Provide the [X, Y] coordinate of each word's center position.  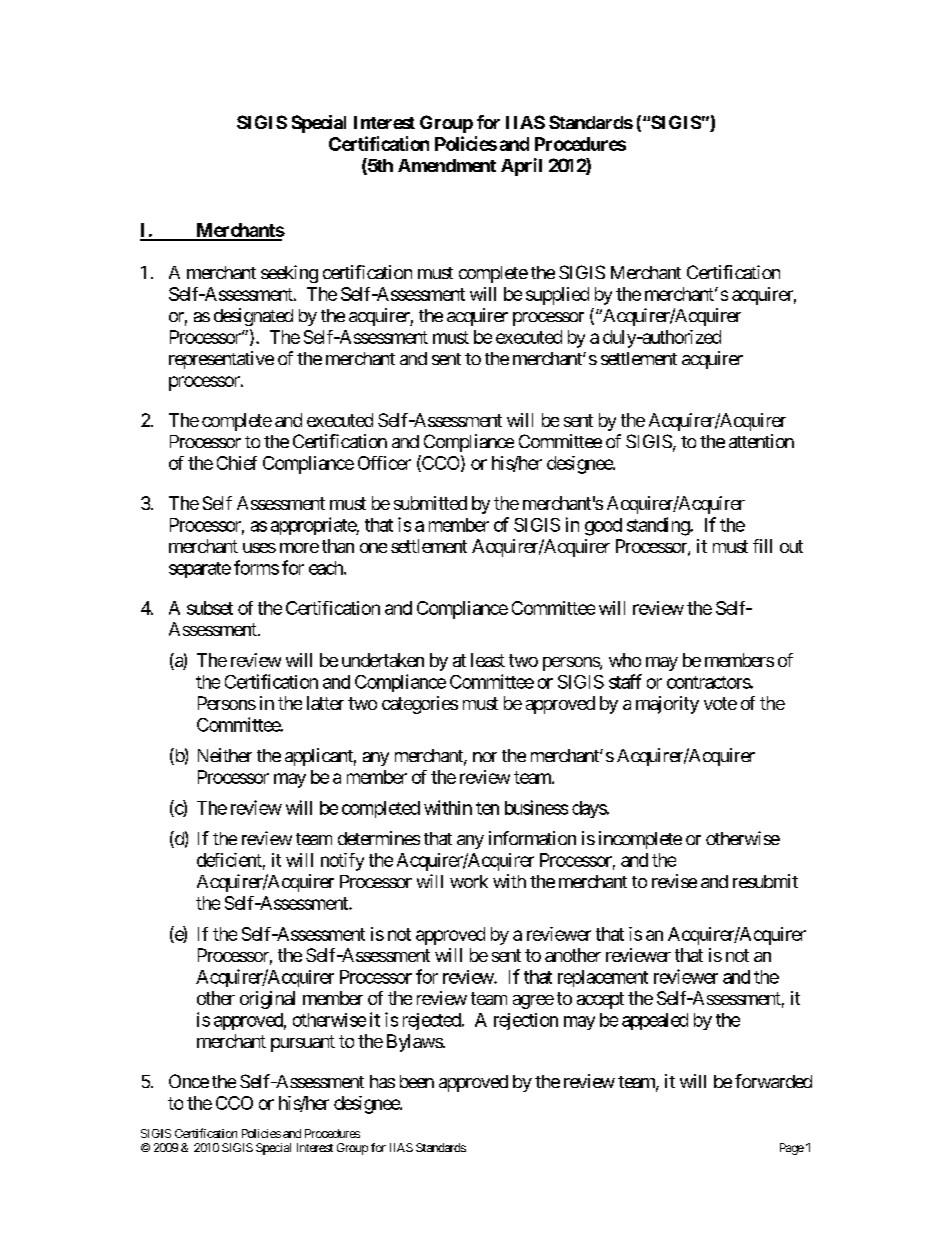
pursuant [303, 1043]
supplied [557, 296]
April [521, 167]
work [469, 881]
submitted [430, 503]
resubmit [765, 881]
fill [762, 546]
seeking [289, 274]
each [327, 568]
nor [485, 757]
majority [667, 705]
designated [253, 317]
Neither [225, 755]
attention [761, 441]
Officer [384, 463]
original [267, 1000]
